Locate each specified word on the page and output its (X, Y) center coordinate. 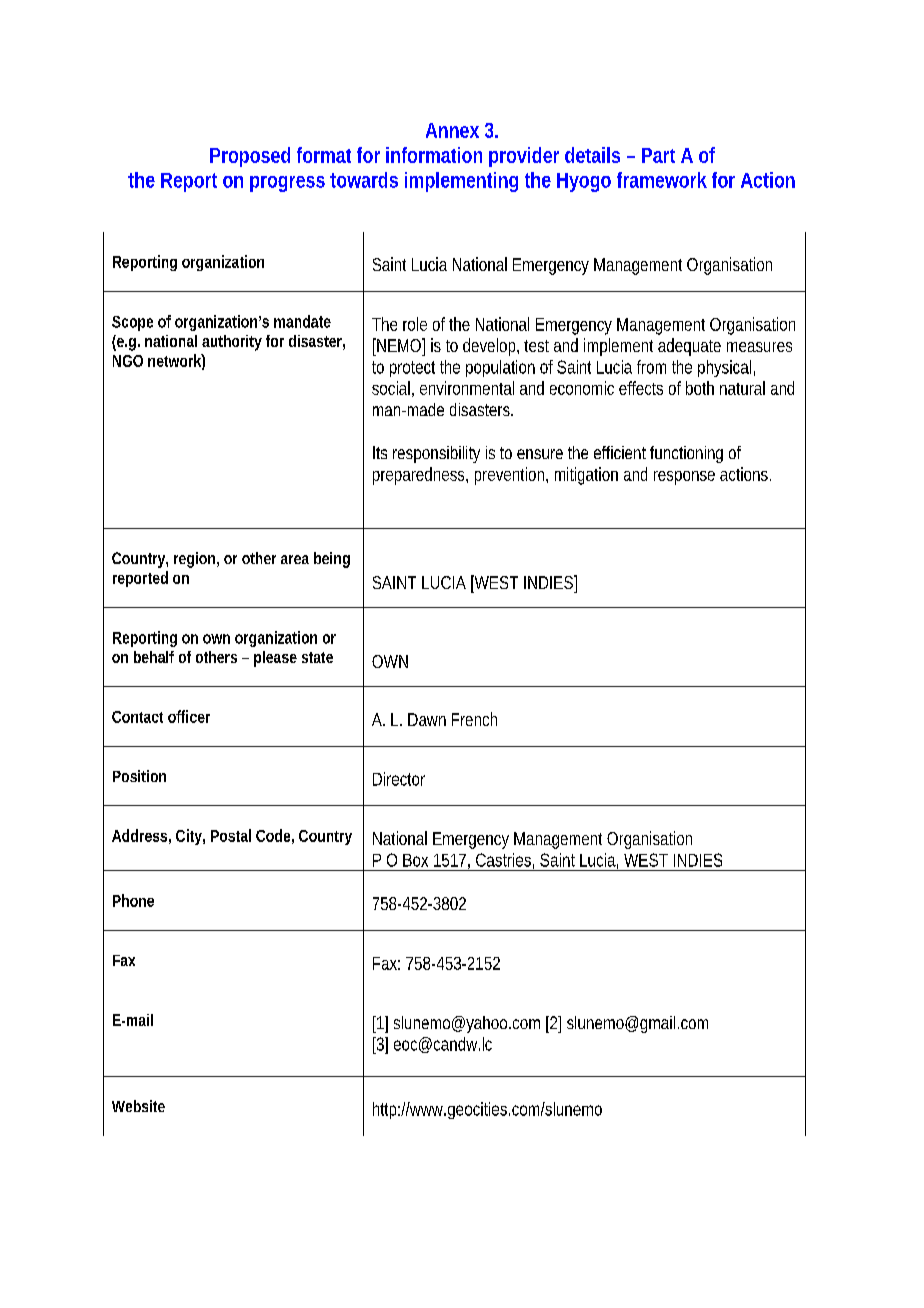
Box (415, 860)
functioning (686, 454)
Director (399, 779)
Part (658, 155)
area (295, 559)
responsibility (436, 454)
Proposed (250, 157)
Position (139, 776)
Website (138, 1106)
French (474, 719)
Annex (452, 130)
